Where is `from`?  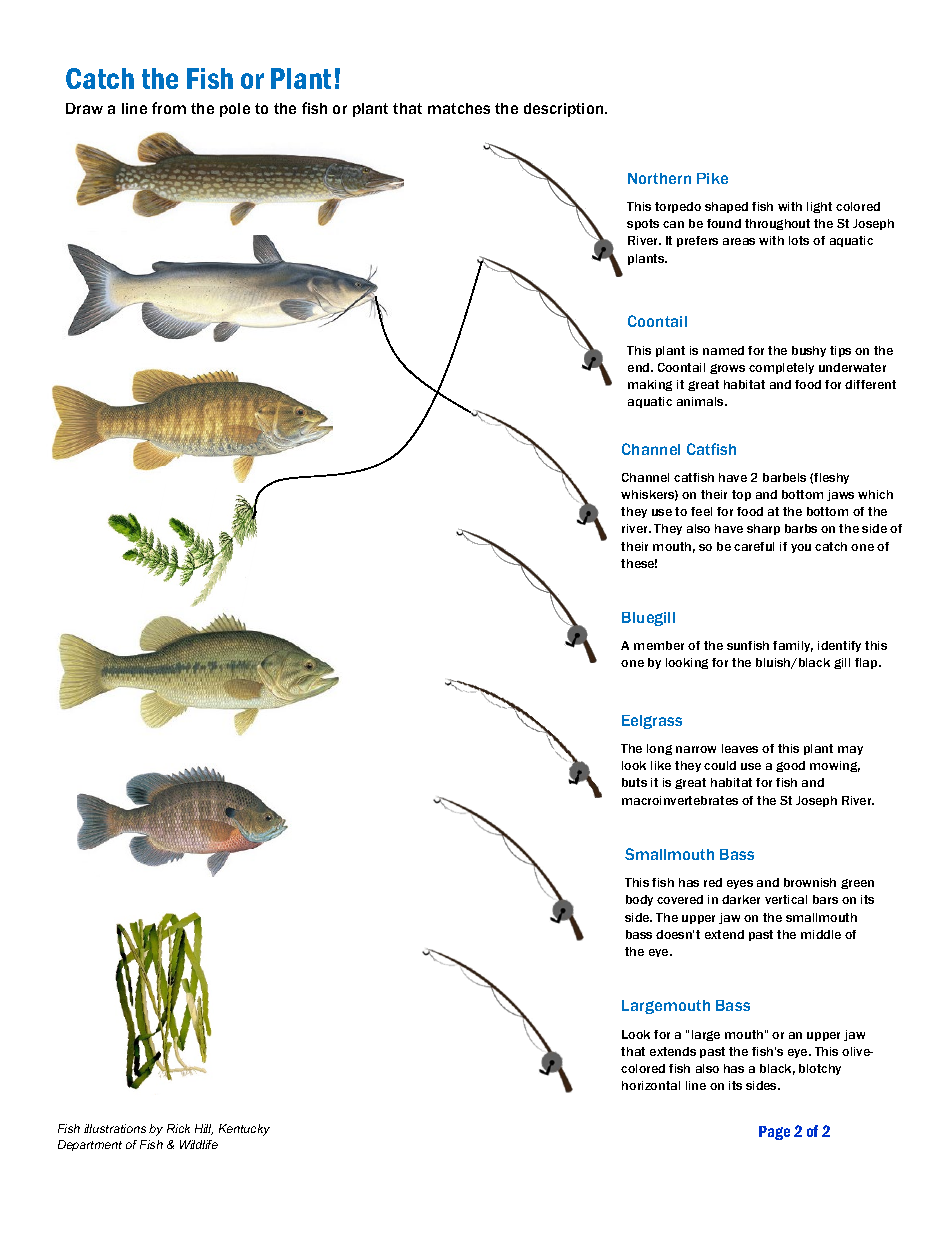
from is located at coordinates (169, 108).
